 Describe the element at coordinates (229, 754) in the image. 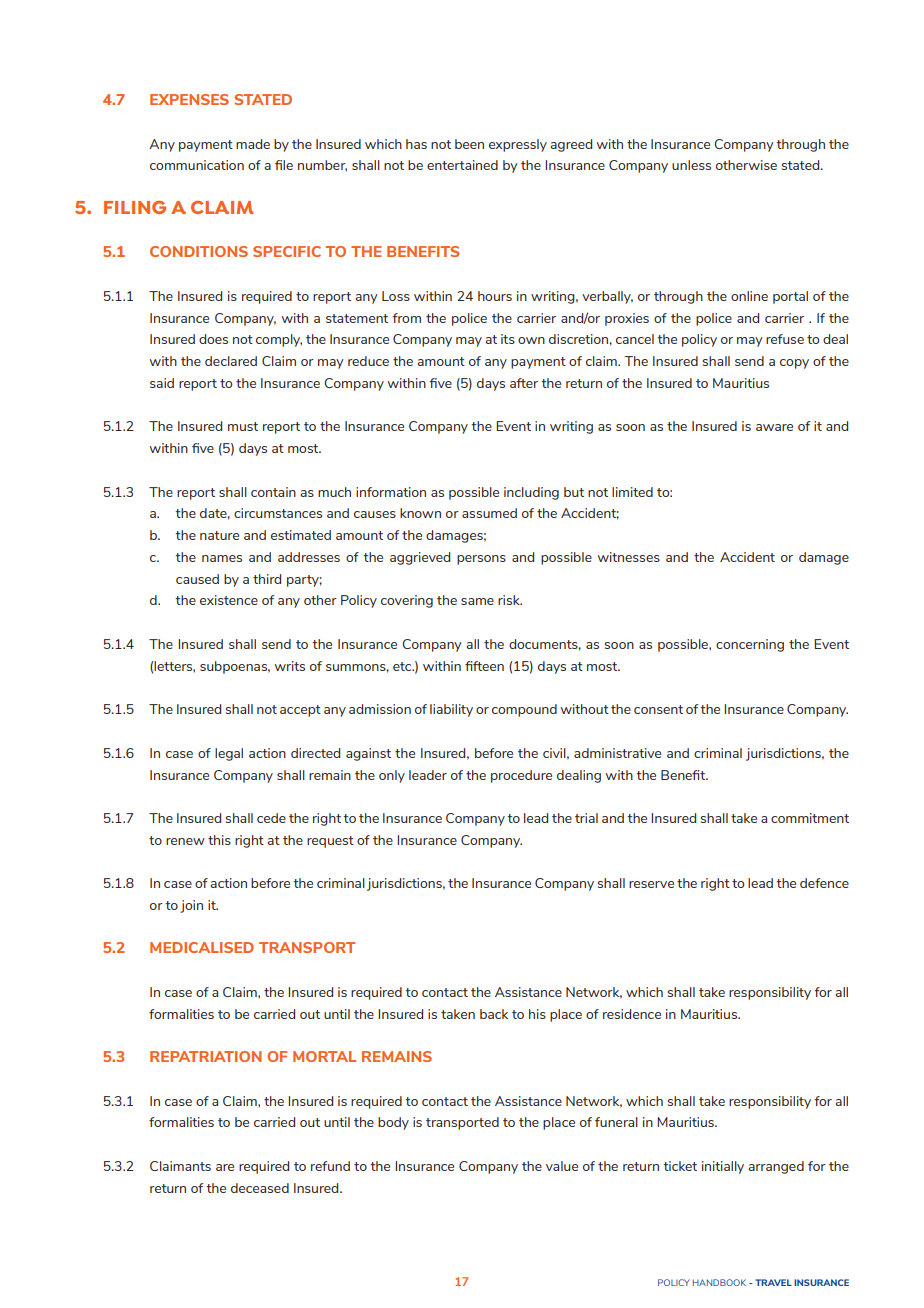

I see `legal` at that location.
